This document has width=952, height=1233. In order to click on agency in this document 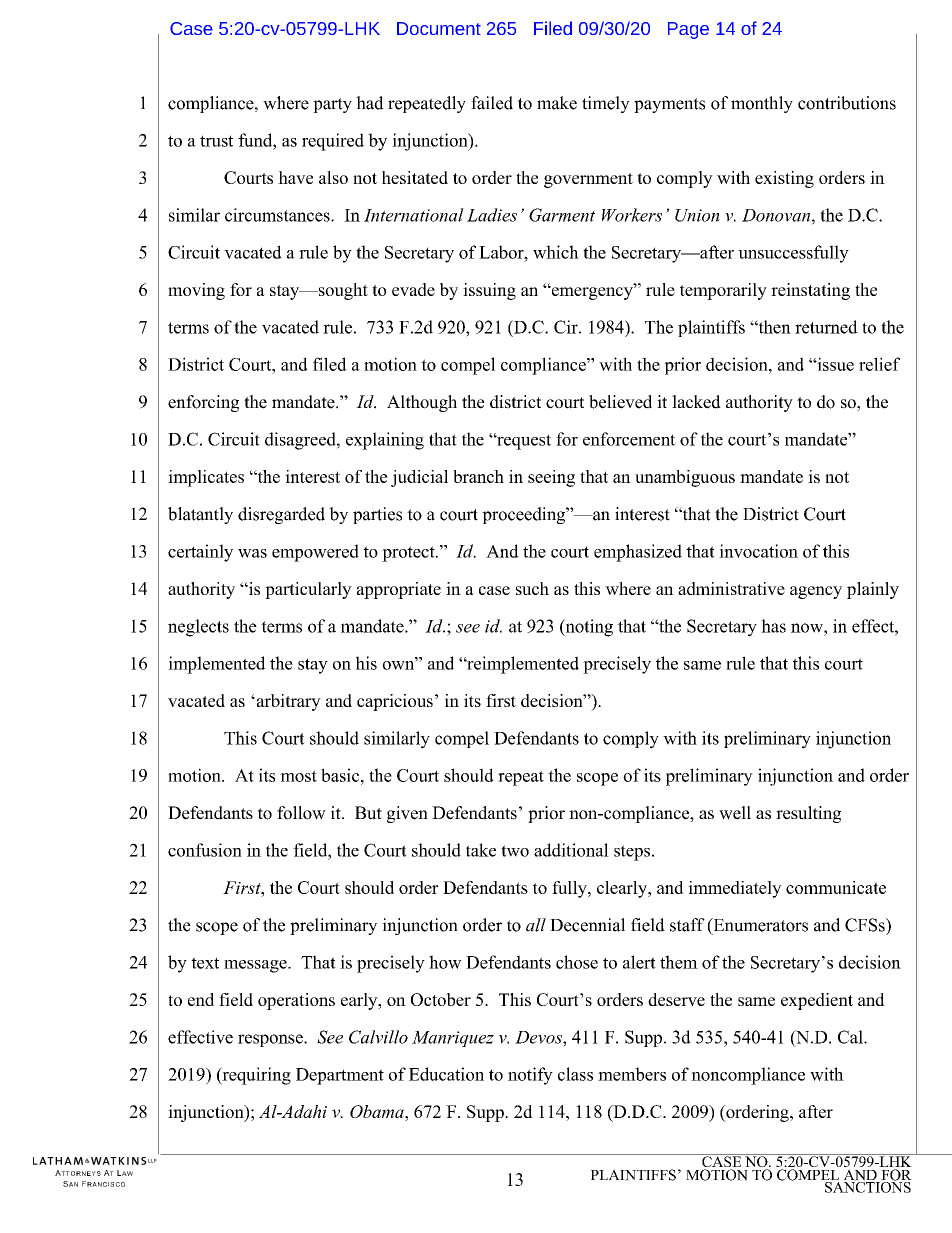, I will do `click(816, 592)`.
